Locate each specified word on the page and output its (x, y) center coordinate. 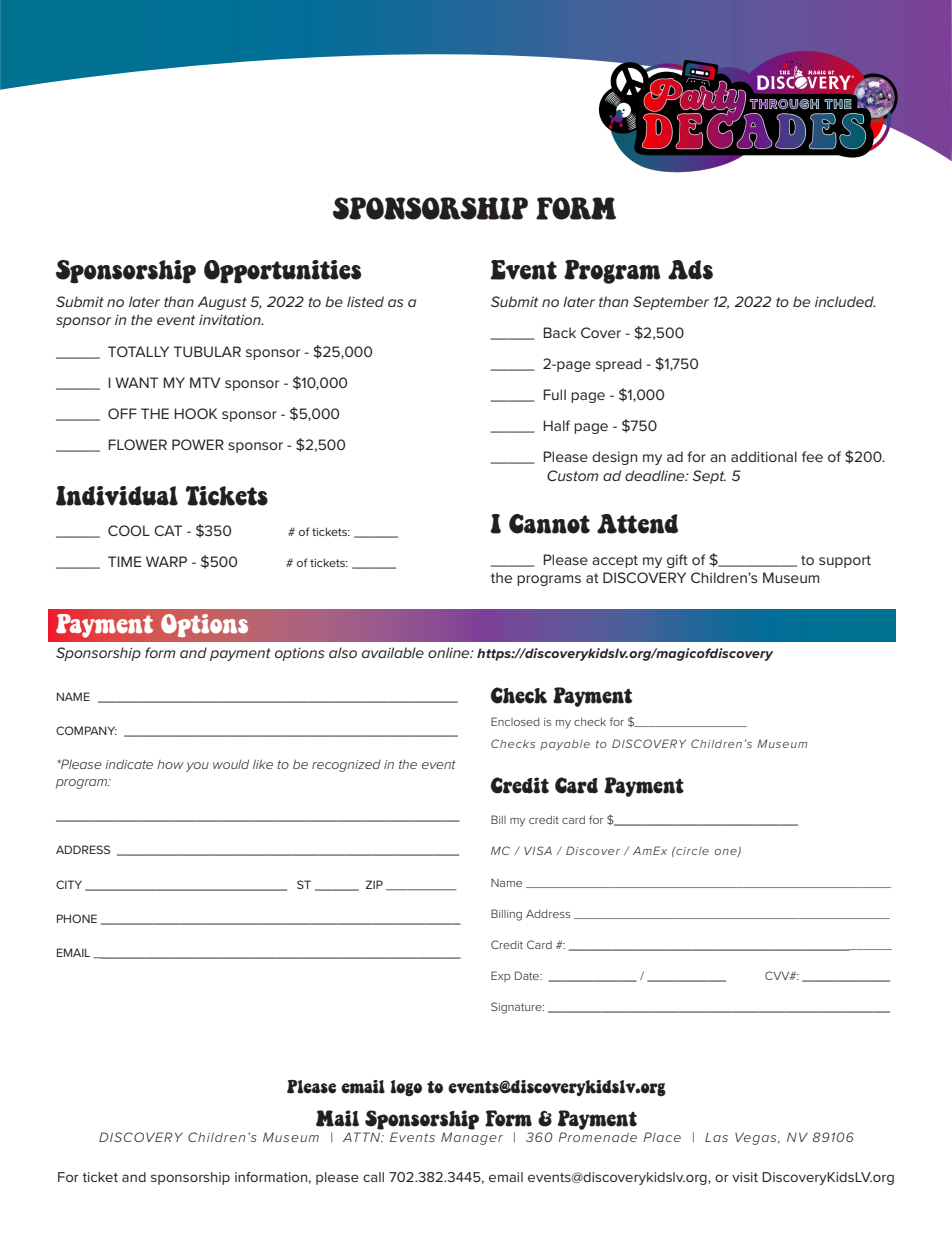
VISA (538, 850)
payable (565, 745)
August (222, 303)
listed (365, 301)
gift (677, 561)
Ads (690, 270)
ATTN (363, 1137)
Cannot (549, 524)
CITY (69, 884)
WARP (166, 561)
